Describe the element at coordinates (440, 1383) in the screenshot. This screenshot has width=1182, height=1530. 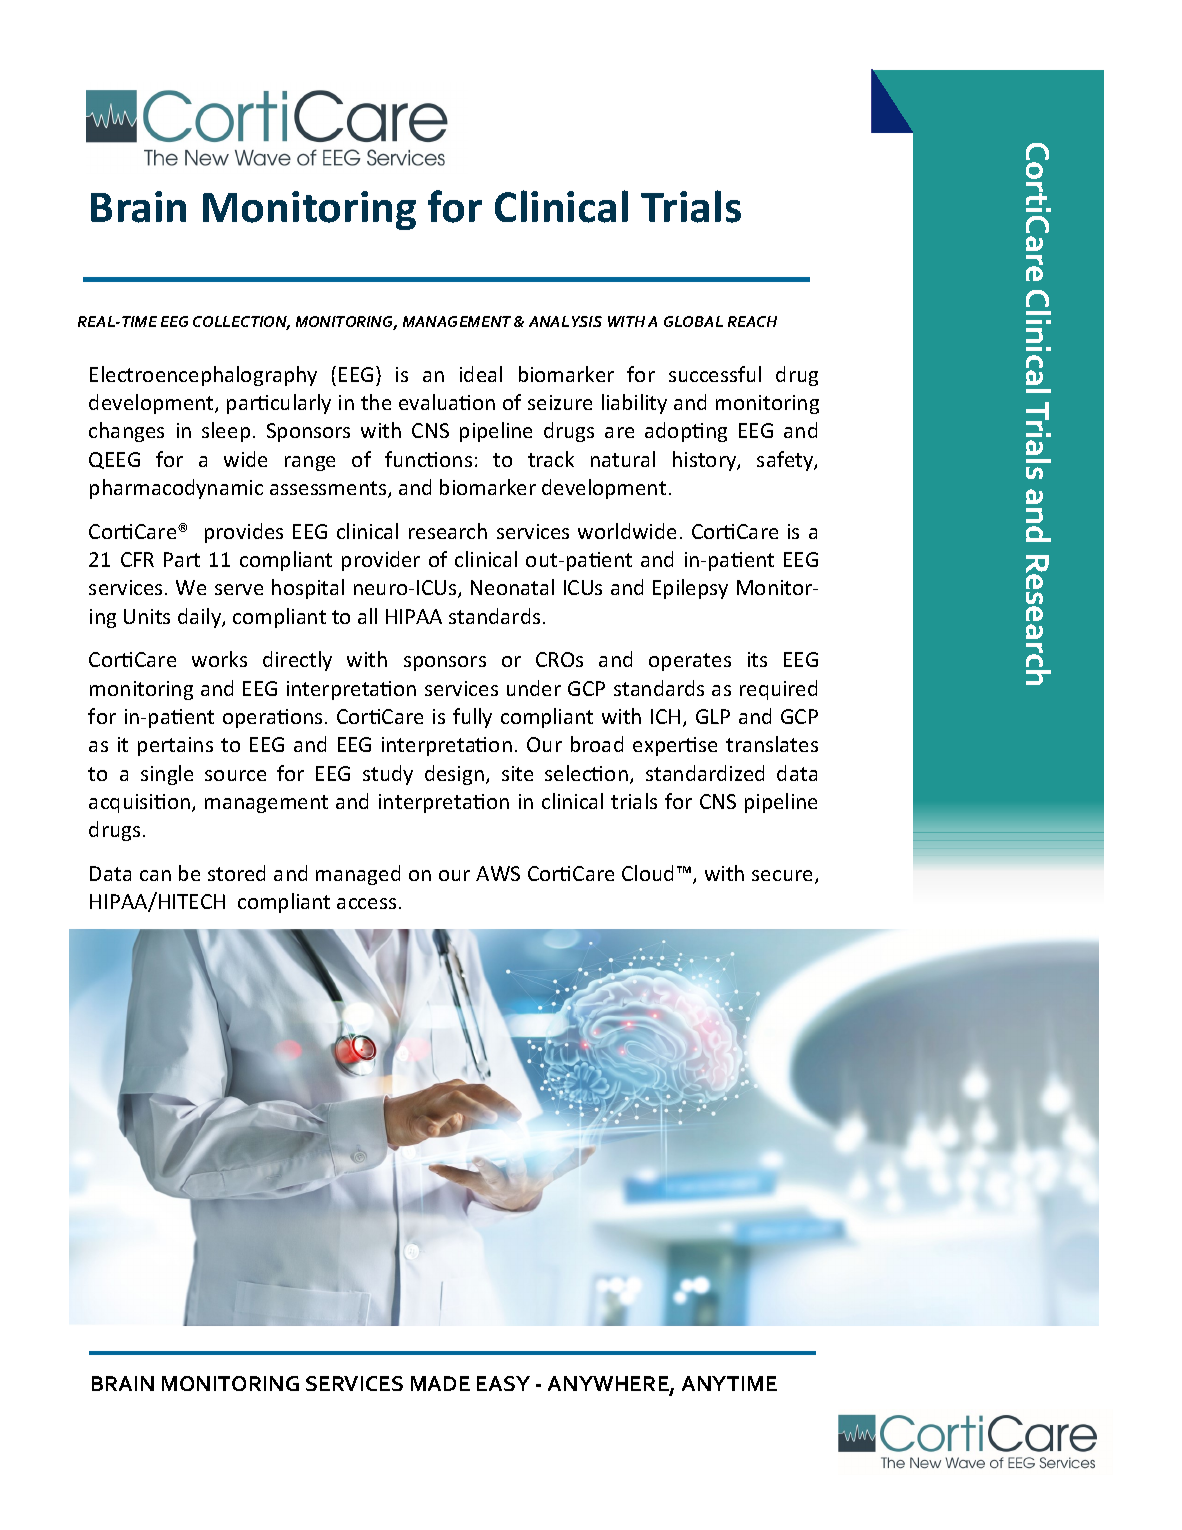
I see `MADE` at that location.
